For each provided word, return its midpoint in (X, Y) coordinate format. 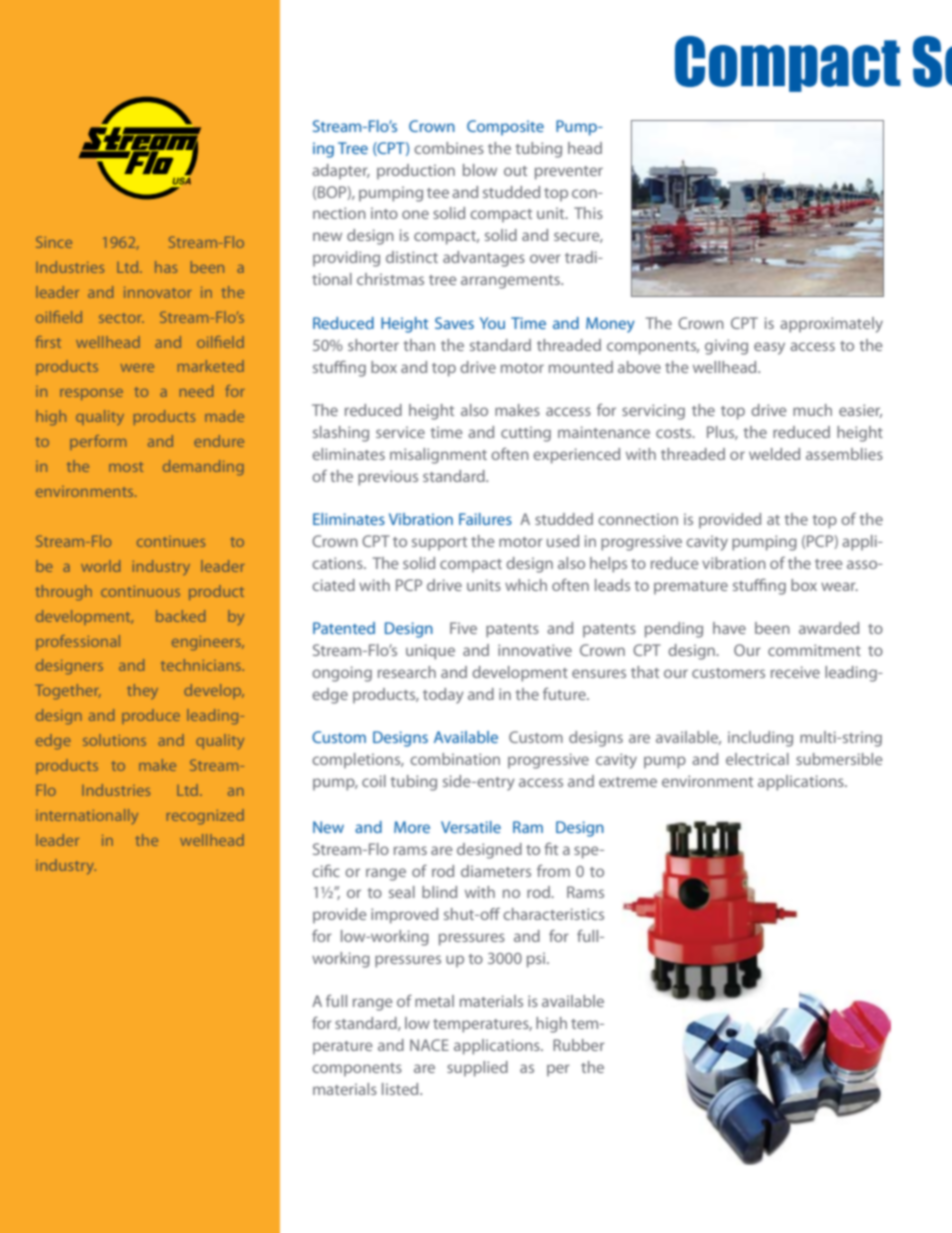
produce (151, 716)
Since (54, 242)
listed (401, 1089)
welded (774, 454)
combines (449, 148)
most (126, 467)
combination (455, 759)
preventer (569, 173)
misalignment (438, 456)
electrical (757, 759)
